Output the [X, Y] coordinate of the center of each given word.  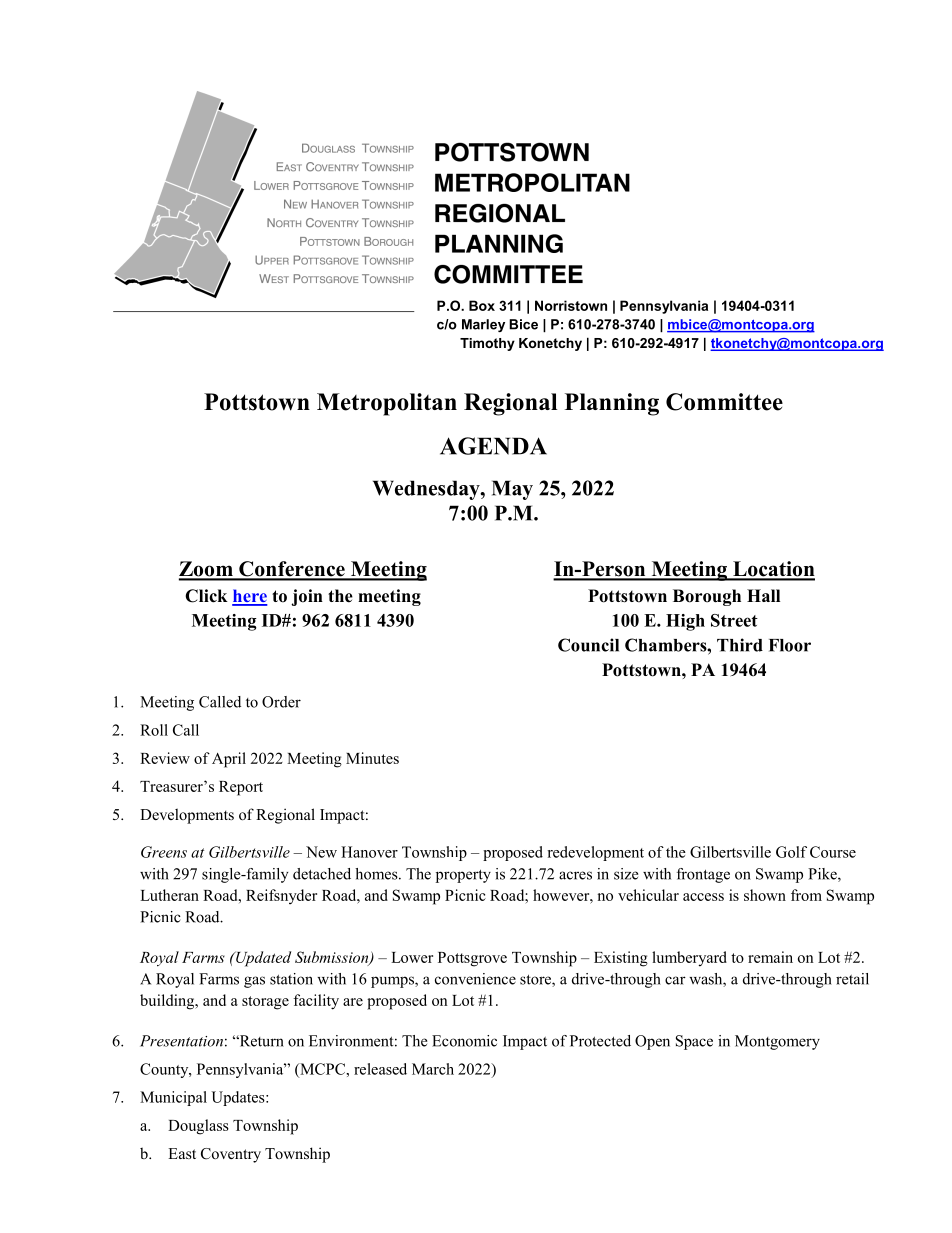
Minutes [372, 758]
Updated [262, 959]
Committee [724, 402]
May [512, 490]
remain [770, 957]
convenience [475, 979]
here [250, 597]
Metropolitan [387, 404]
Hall [763, 595]
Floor [790, 645]
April [229, 760]
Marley [483, 325]
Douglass [198, 1127]
